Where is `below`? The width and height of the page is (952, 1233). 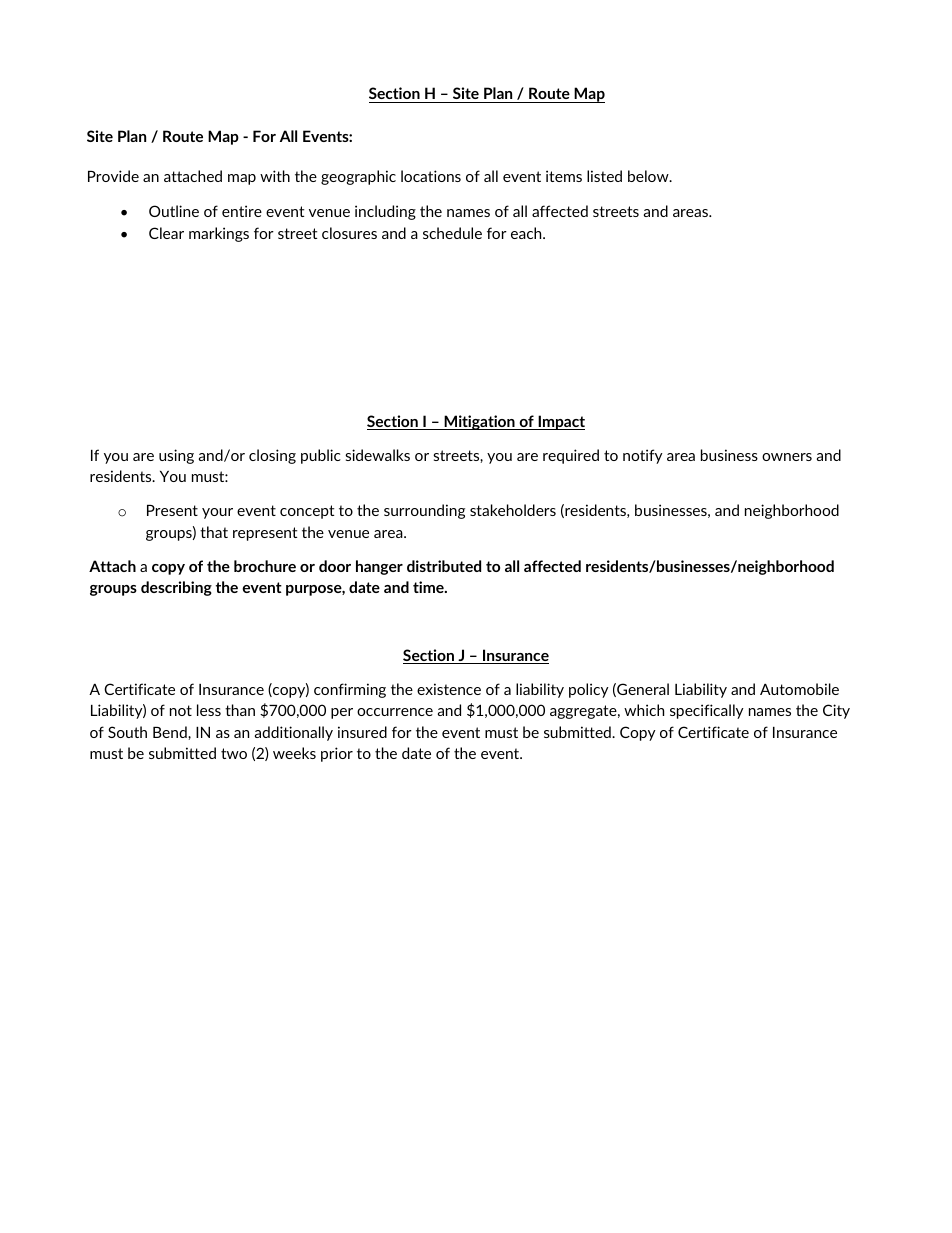
below is located at coordinates (649, 176).
